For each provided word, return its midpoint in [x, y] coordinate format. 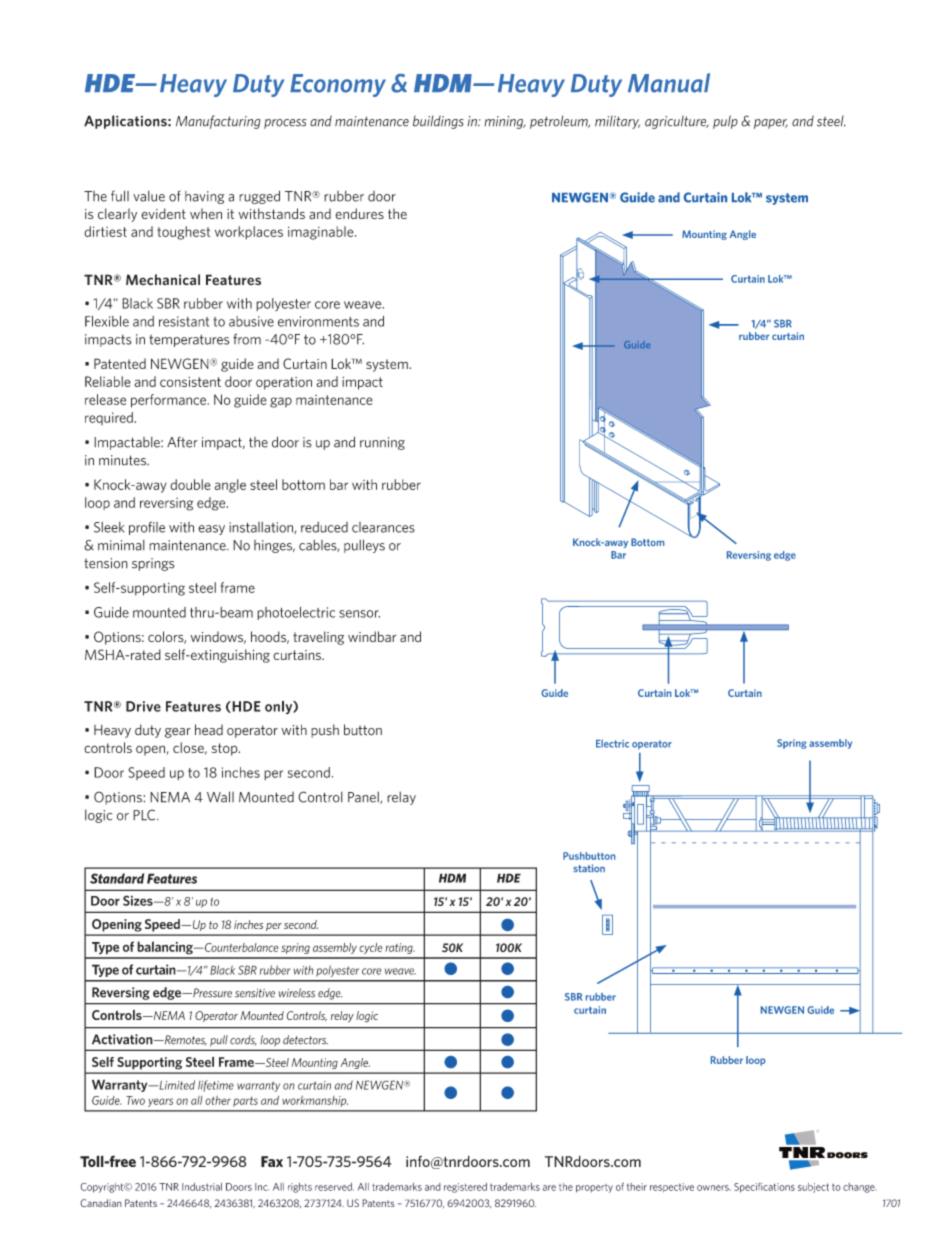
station [589, 868]
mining [504, 122]
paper [771, 124]
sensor [359, 614]
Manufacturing [218, 122]
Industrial [202, 1187]
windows [218, 637]
